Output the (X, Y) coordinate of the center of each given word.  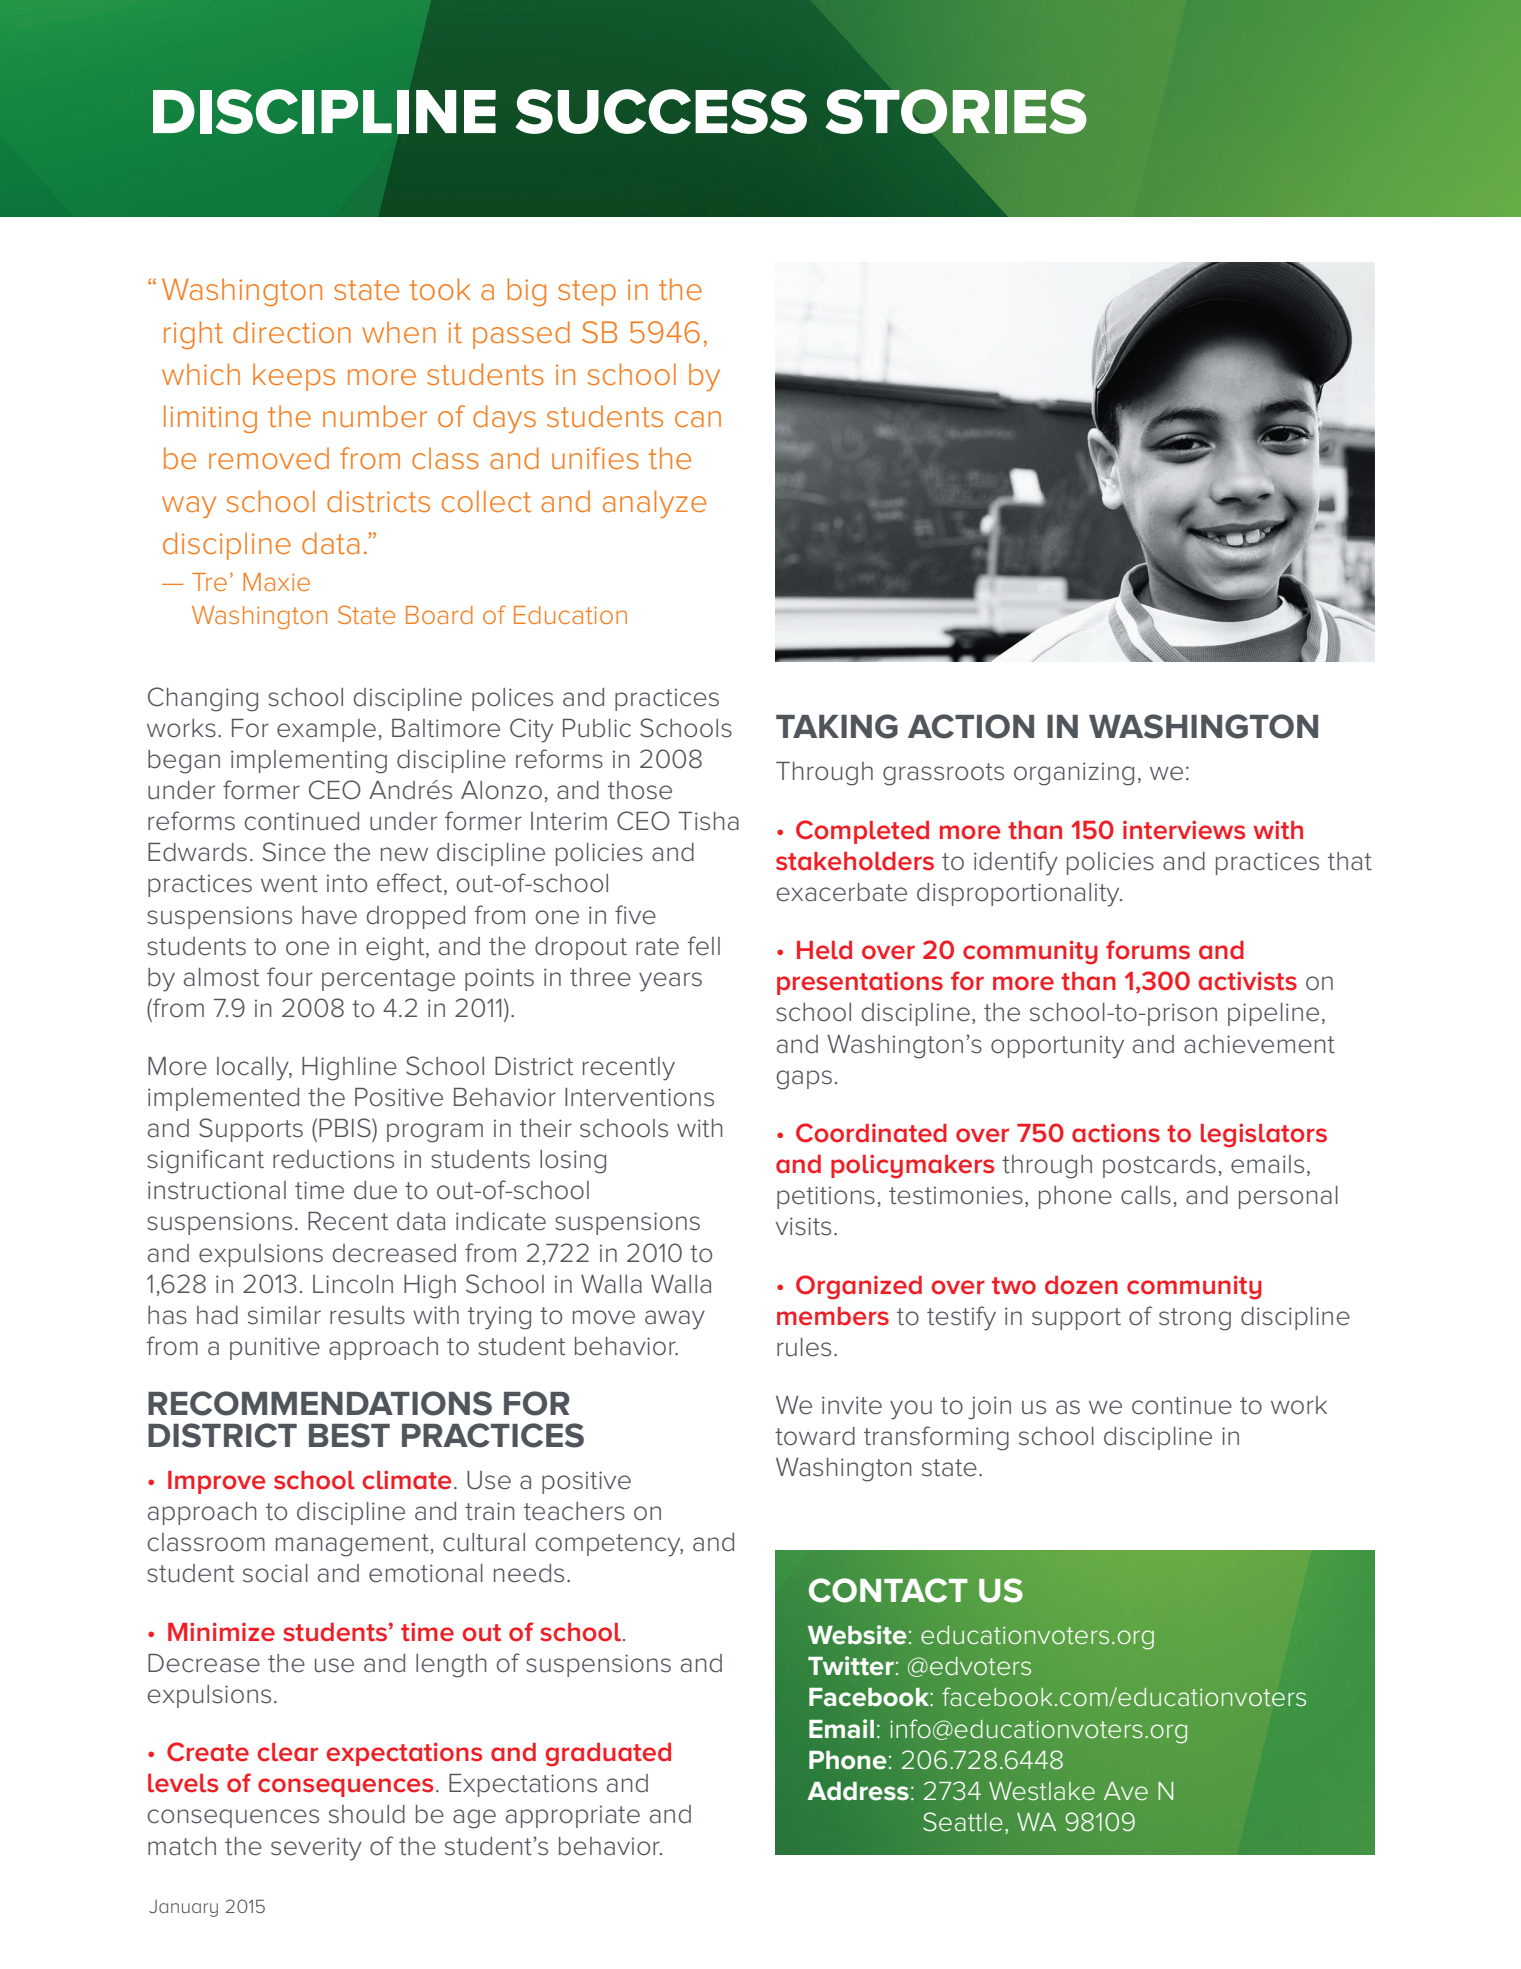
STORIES (956, 111)
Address (858, 1791)
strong (1195, 1319)
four (290, 977)
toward (815, 1436)
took (440, 289)
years (670, 982)
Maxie (276, 582)
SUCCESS (661, 111)
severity (316, 1849)
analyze (654, 504)
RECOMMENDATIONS (320, 1403)
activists (1247, 981)
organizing (1074, 774)
